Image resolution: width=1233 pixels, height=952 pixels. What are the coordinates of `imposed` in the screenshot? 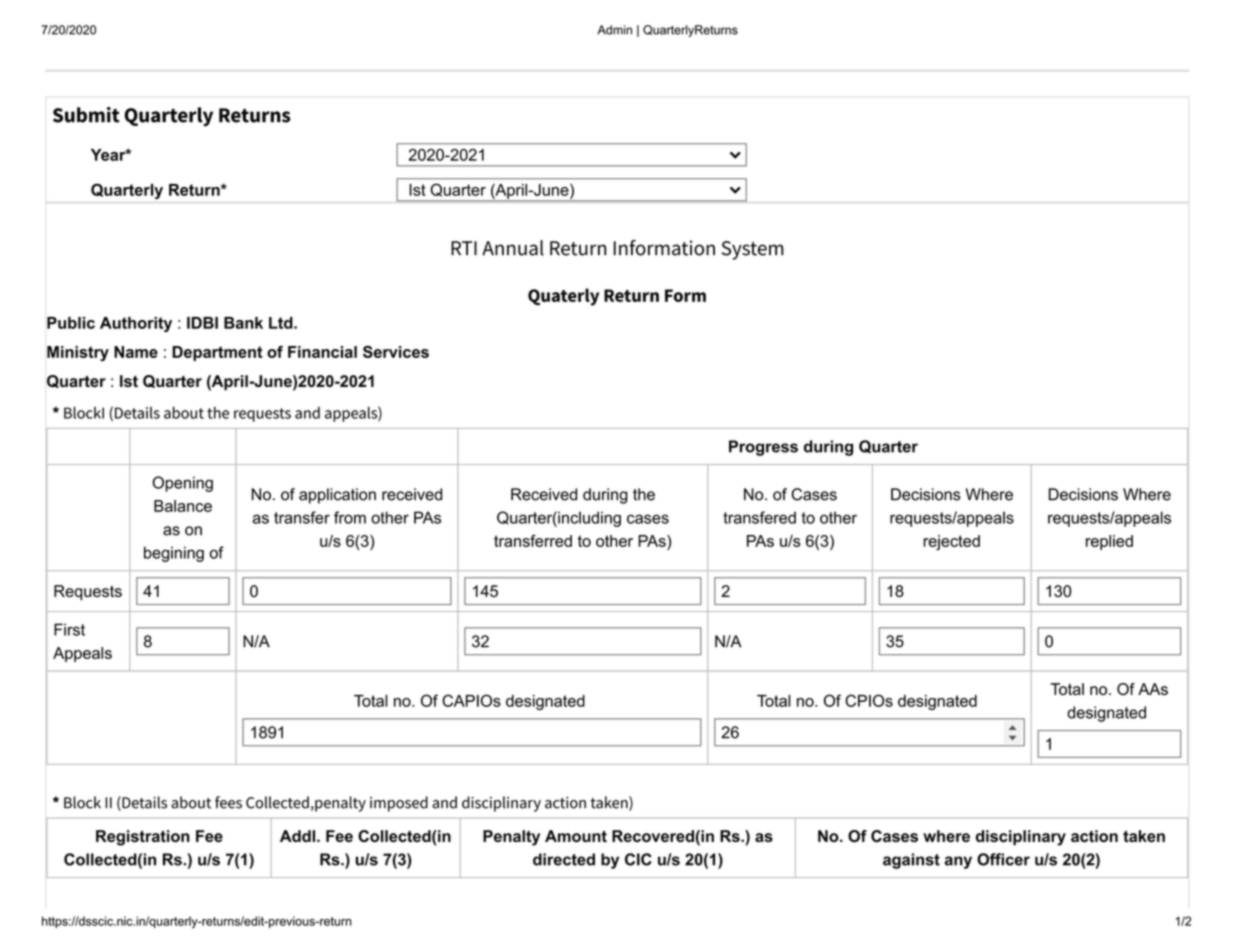 It's located at (399, 804).
